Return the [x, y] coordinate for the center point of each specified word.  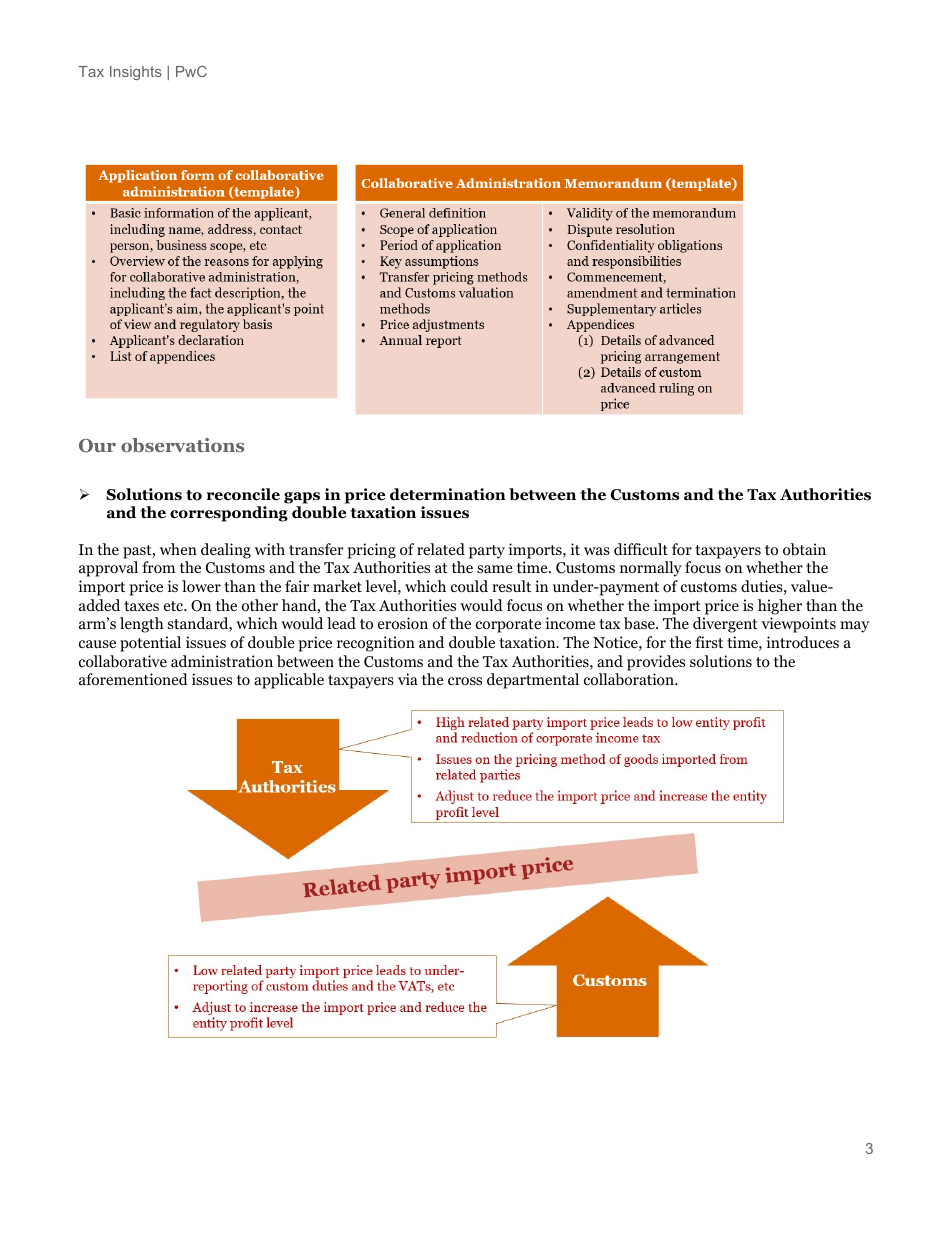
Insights [136, 73]
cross [465, 681]
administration [222, 661]
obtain [804, 549]
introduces [803, 642]
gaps [303, 499]
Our [97, 446]
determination [448, 494]
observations [182, 445]
